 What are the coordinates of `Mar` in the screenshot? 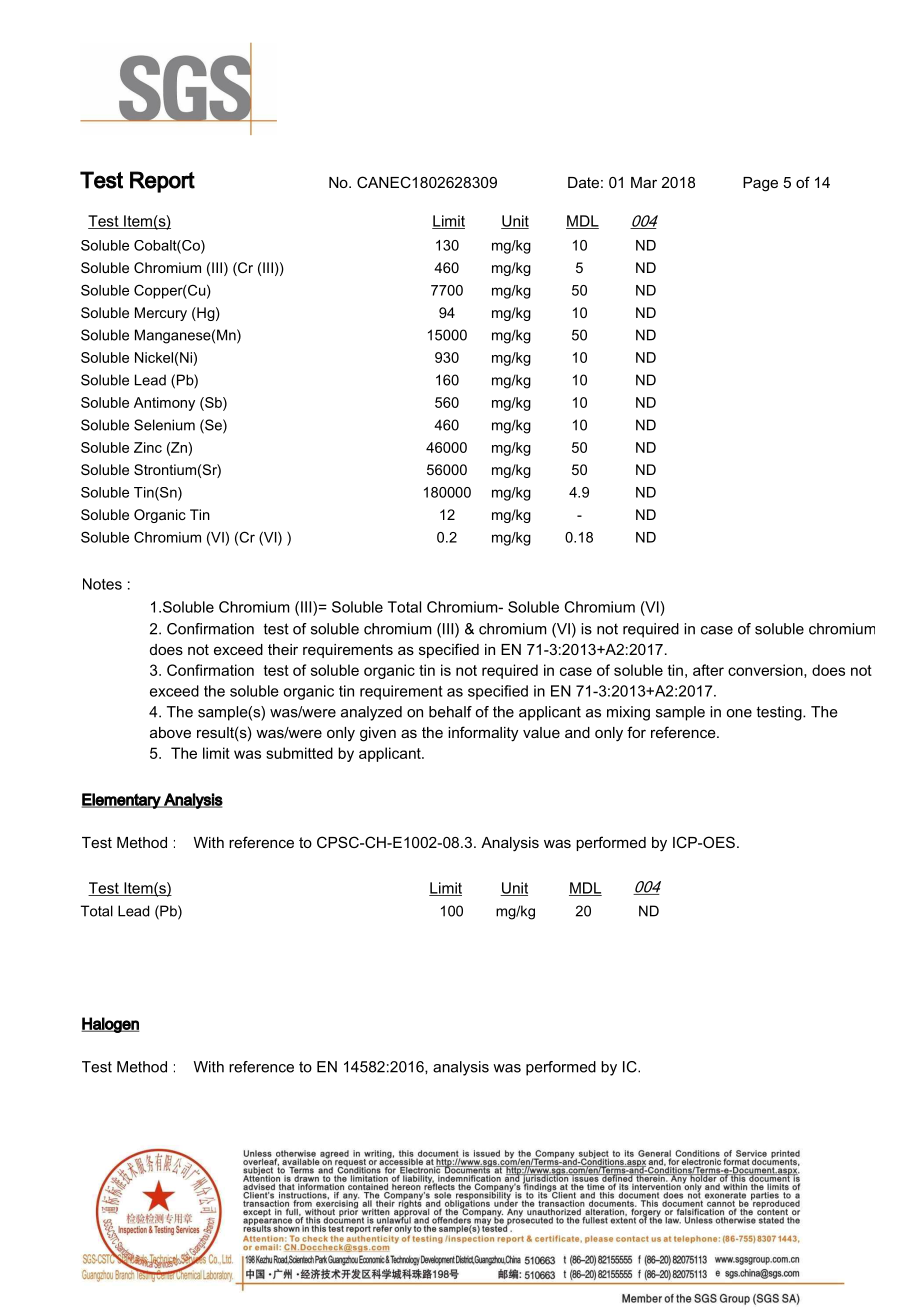 It's located at (644, 182).
